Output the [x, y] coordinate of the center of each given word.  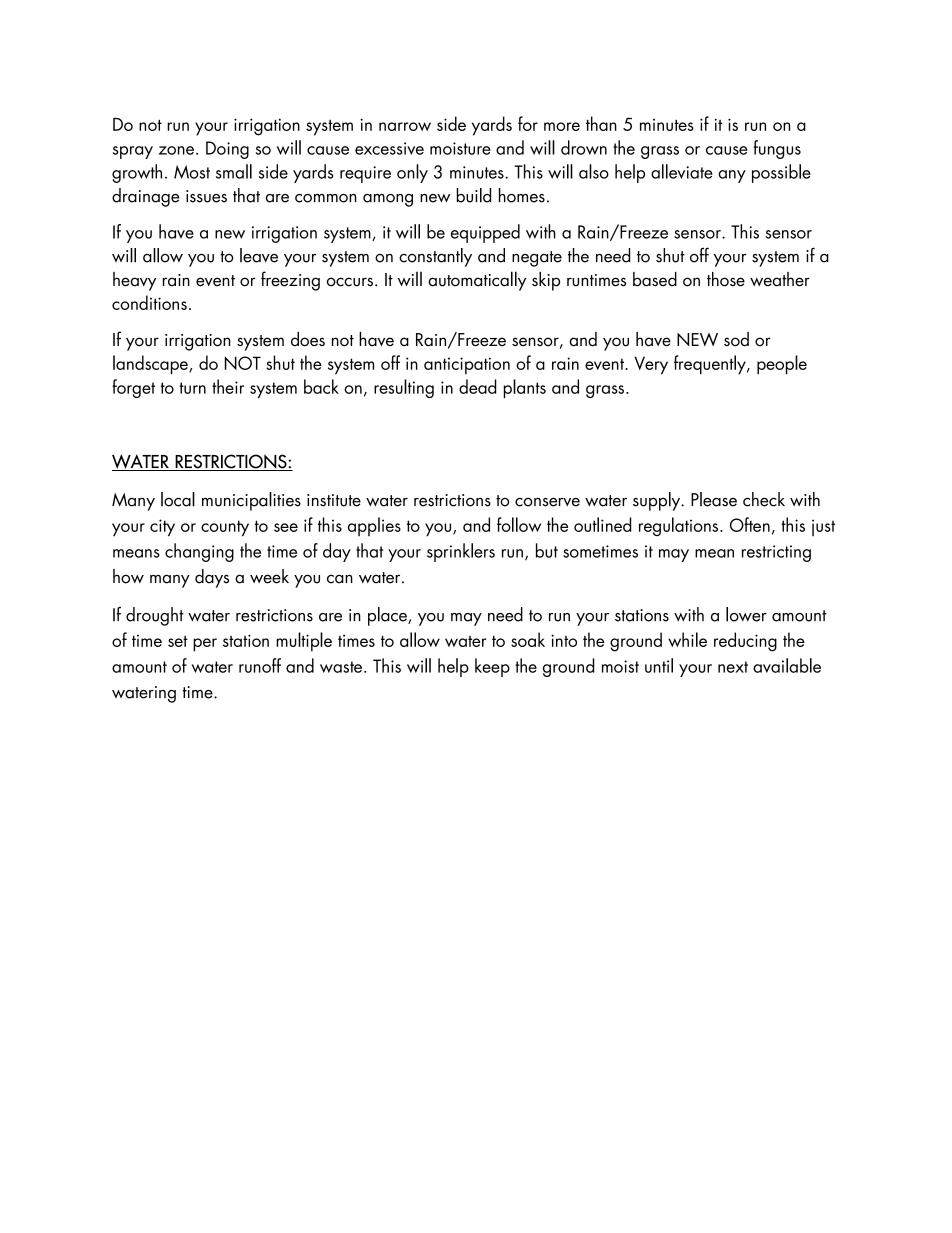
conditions [149, 302]
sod [736, 339]
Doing [227, 150]
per [205, 645]
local [178, 499]
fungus [777, 149]
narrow [405, 126]
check [764, 499]
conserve [547, 502]
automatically [477, 281]
